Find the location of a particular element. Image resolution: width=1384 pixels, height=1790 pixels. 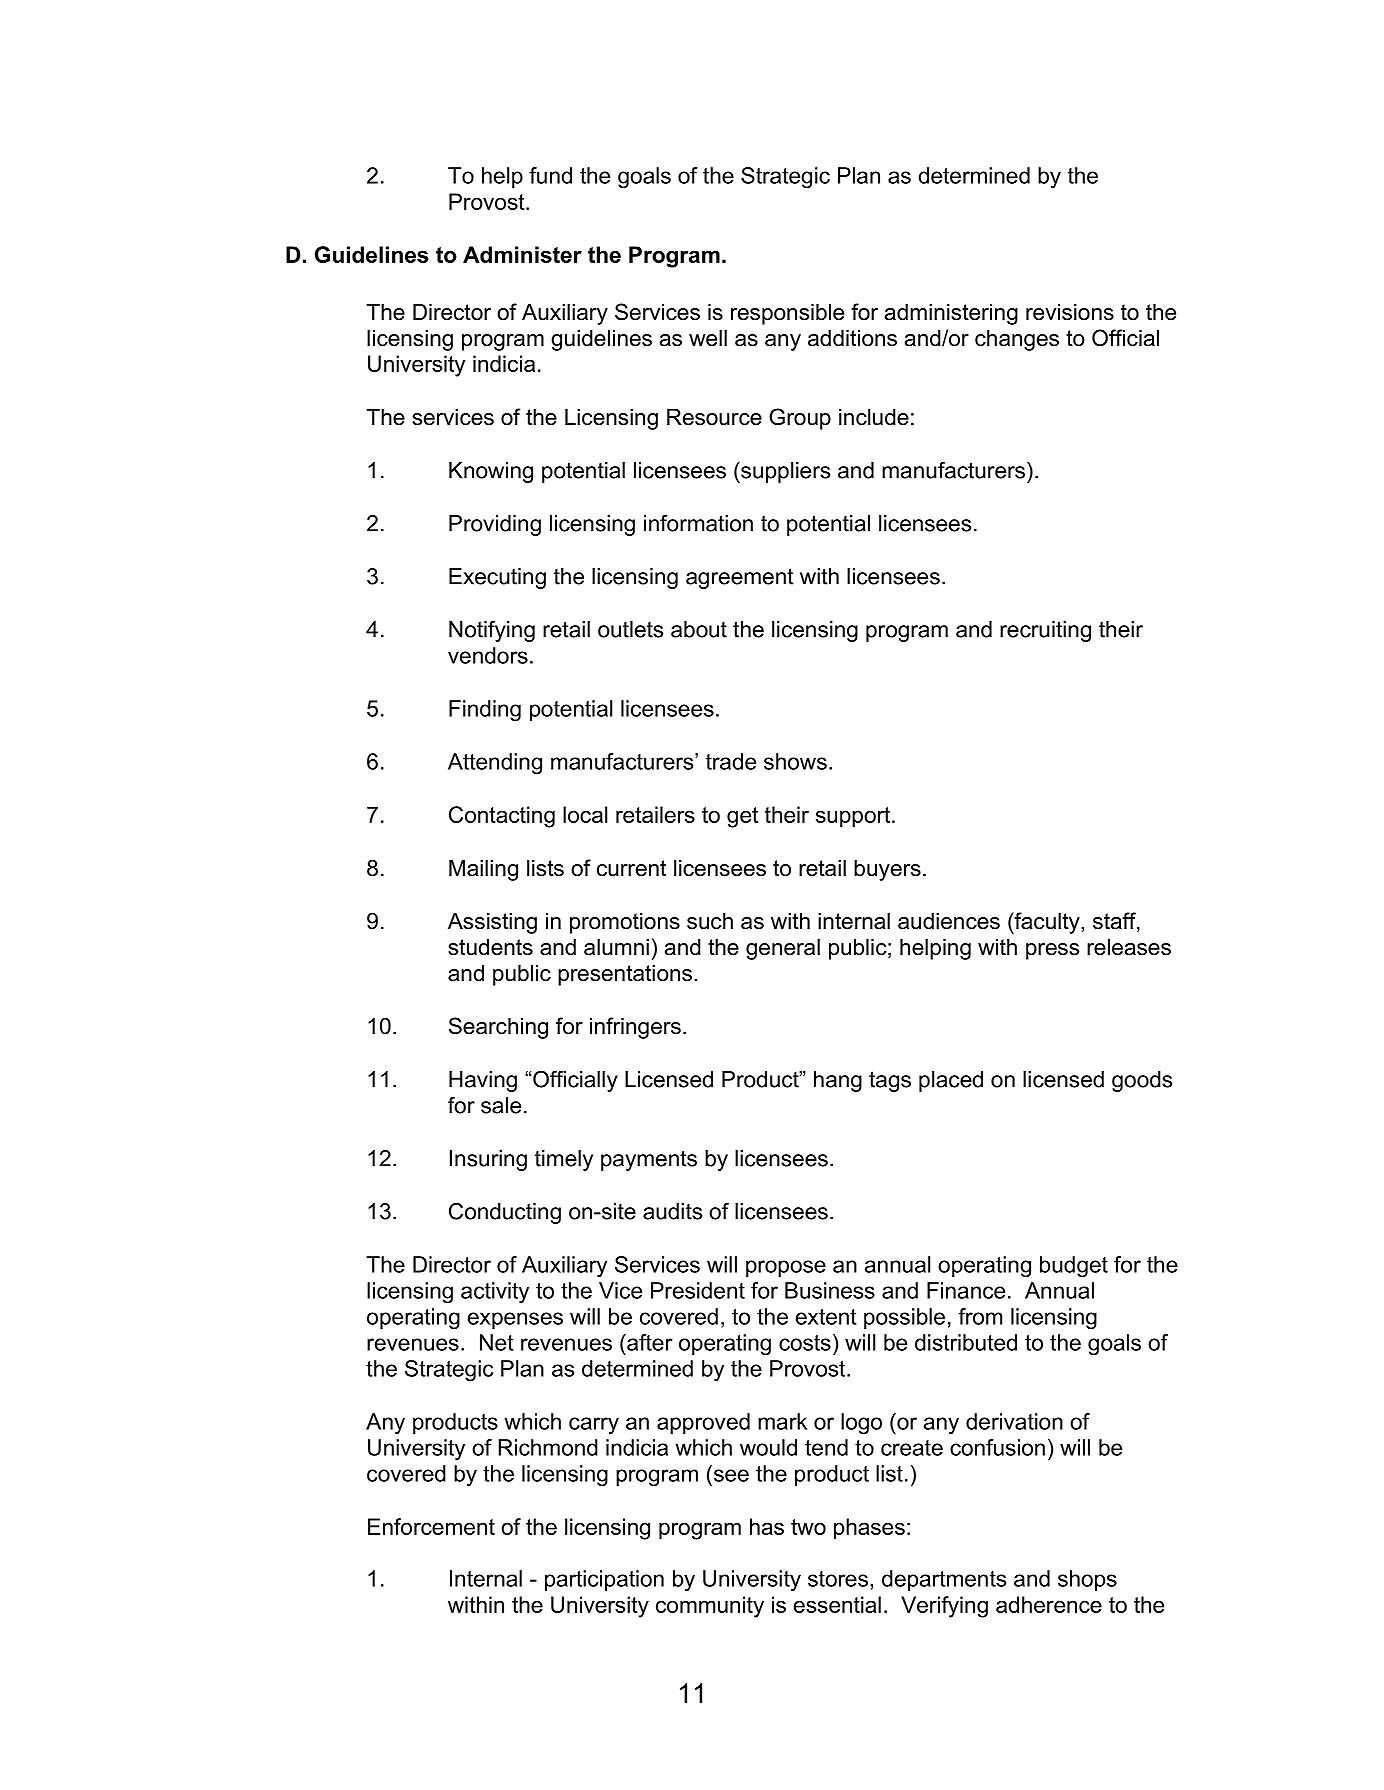

general is located at coordinates (783, 949).
